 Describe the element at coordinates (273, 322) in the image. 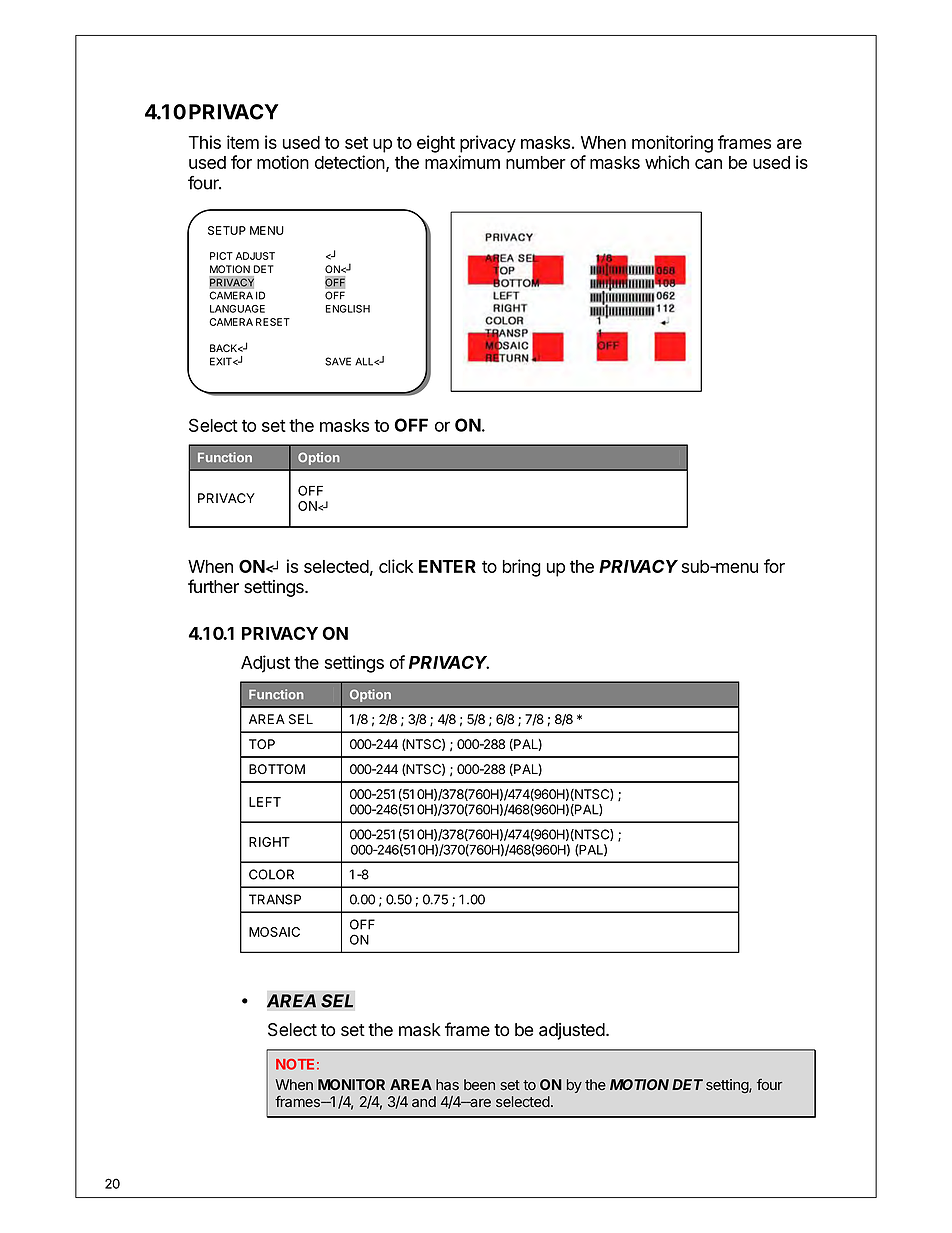

I see `RESET` at that location.
